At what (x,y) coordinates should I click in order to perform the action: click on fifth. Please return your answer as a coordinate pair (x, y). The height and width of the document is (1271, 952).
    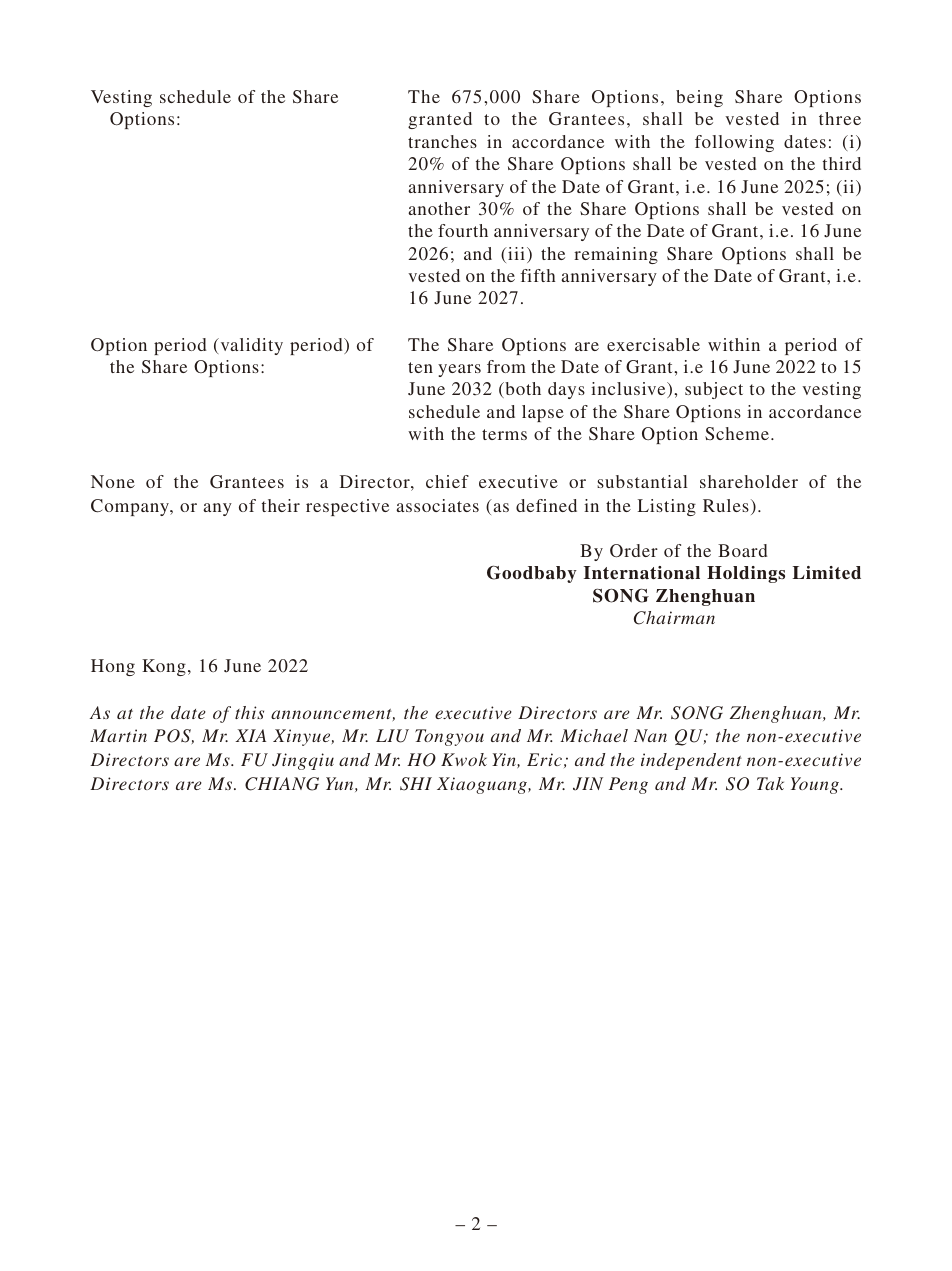
    Looking at the image, I should click on (538, 275).
